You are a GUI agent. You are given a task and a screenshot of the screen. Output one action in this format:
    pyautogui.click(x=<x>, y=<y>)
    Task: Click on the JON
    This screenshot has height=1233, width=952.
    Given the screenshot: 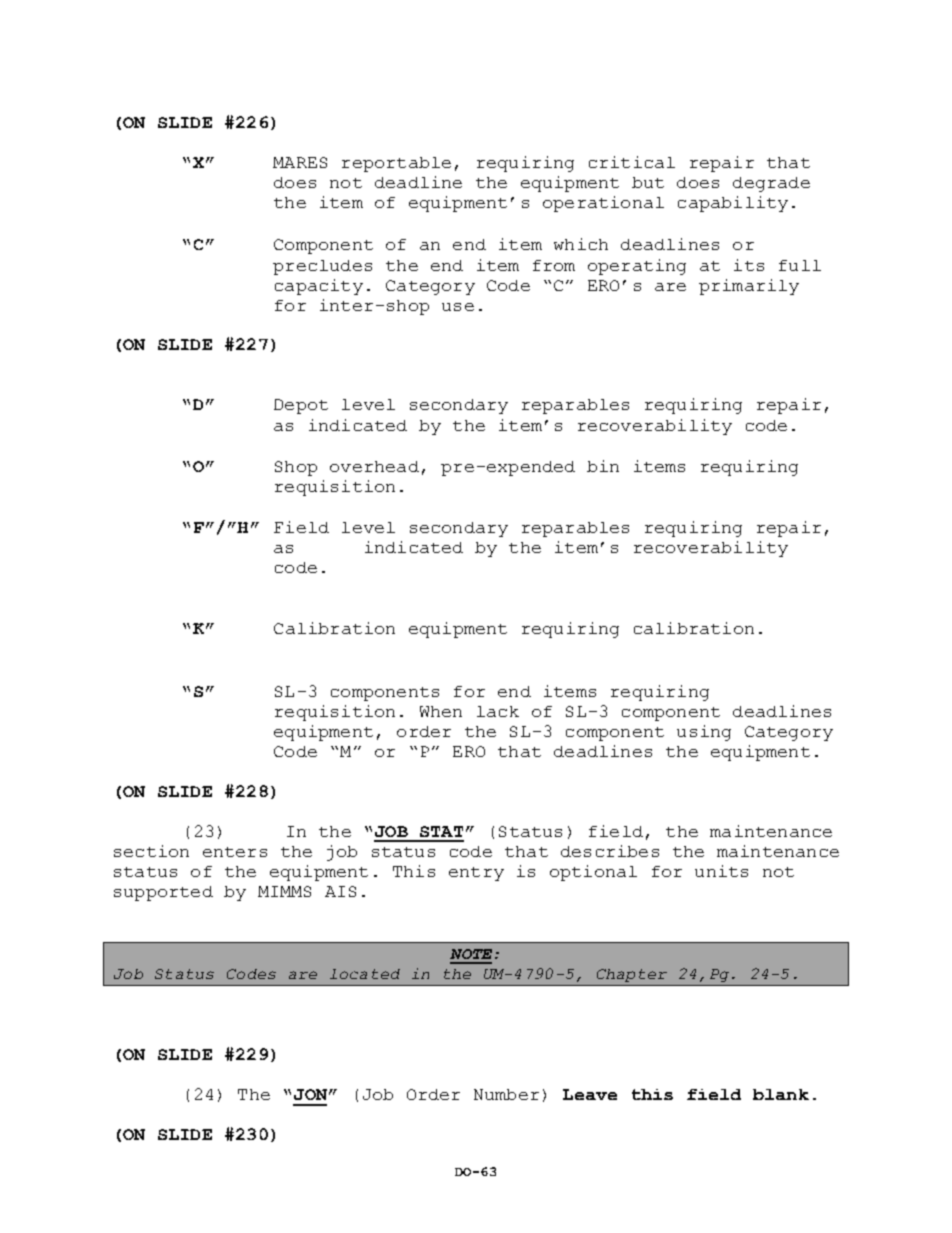 What is the action you would take?
    pyautogui.click(x=310, y=1094)
